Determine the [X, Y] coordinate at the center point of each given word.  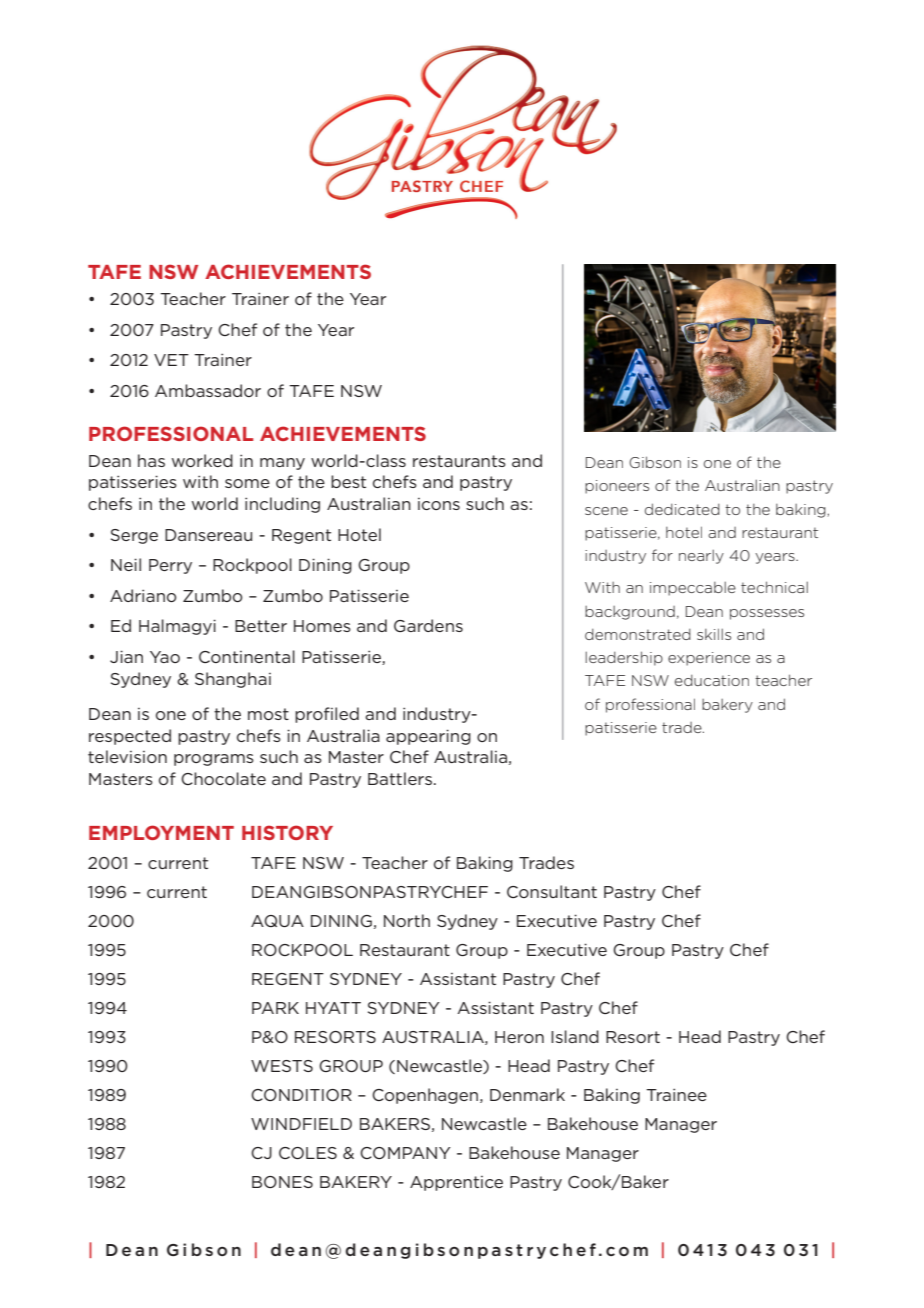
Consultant [552, 891]
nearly [701, 556]
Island [575, 1036]
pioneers [617, 487]
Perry [170, 566]
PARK [275, 1008]
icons [439, 504]
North [407, 920]
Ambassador [208, 390]
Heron [519, 1037]
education [712, 680]
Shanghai [233, 680]
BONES [282, 1182]
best [348, 481]
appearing [428, 737]
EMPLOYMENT [161, 832]
